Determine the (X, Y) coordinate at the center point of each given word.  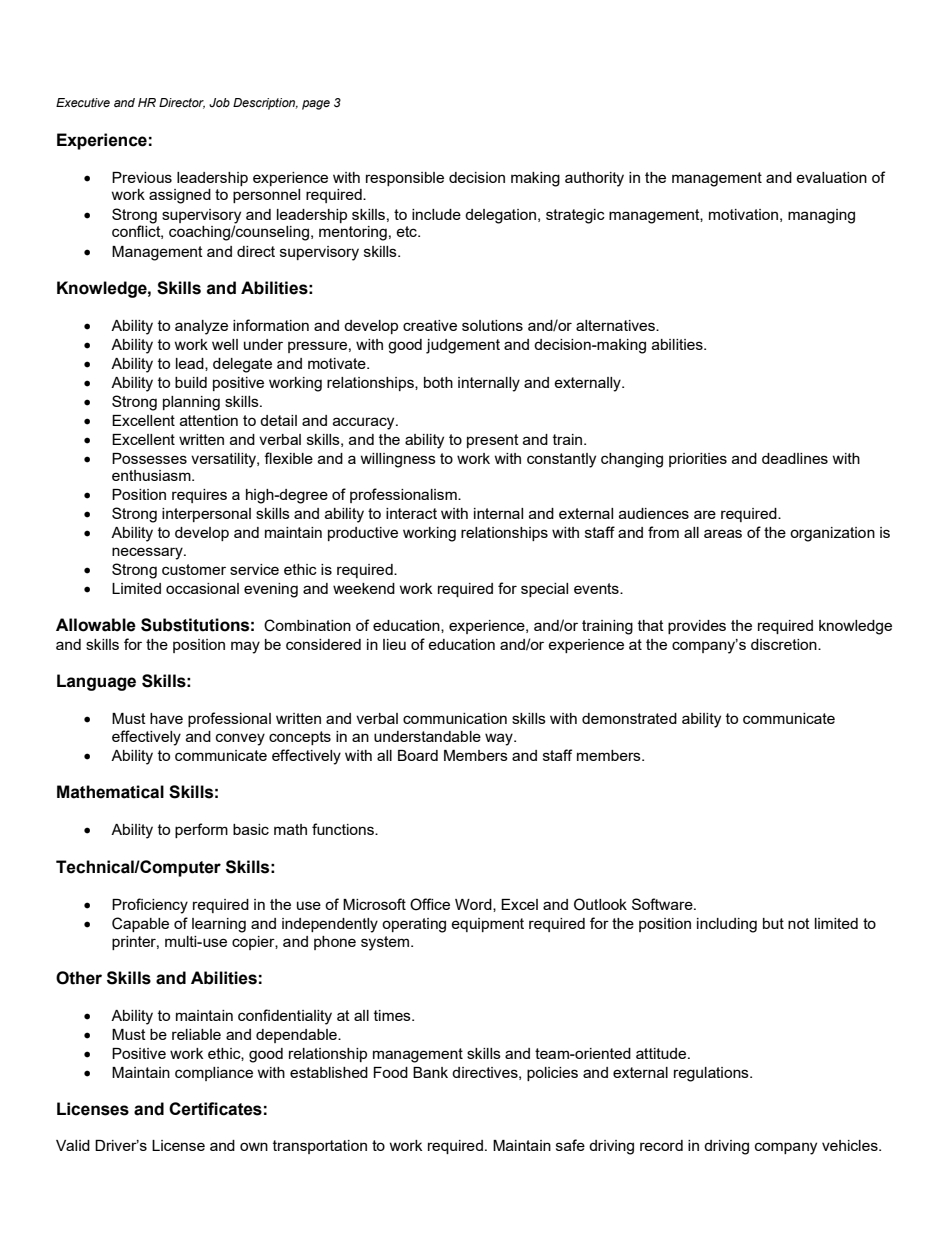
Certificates (215, 1109)
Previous (142, 177)
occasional (202, 588)
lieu (394, 644)
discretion (785, 644)
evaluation (831, 177)
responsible (405, 179)
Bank (430, 1072)
